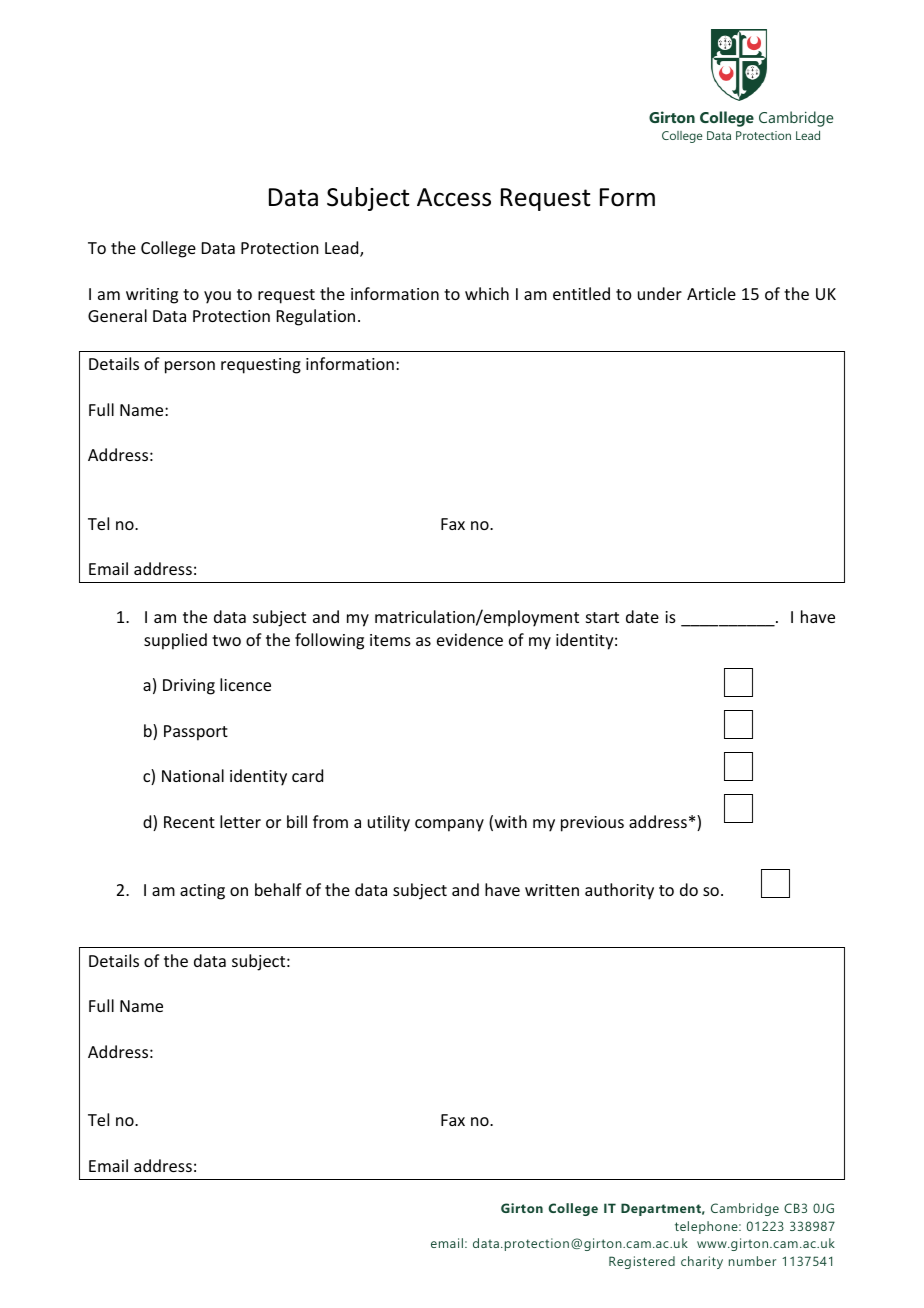  I want to click on you, so click(217, 297).
